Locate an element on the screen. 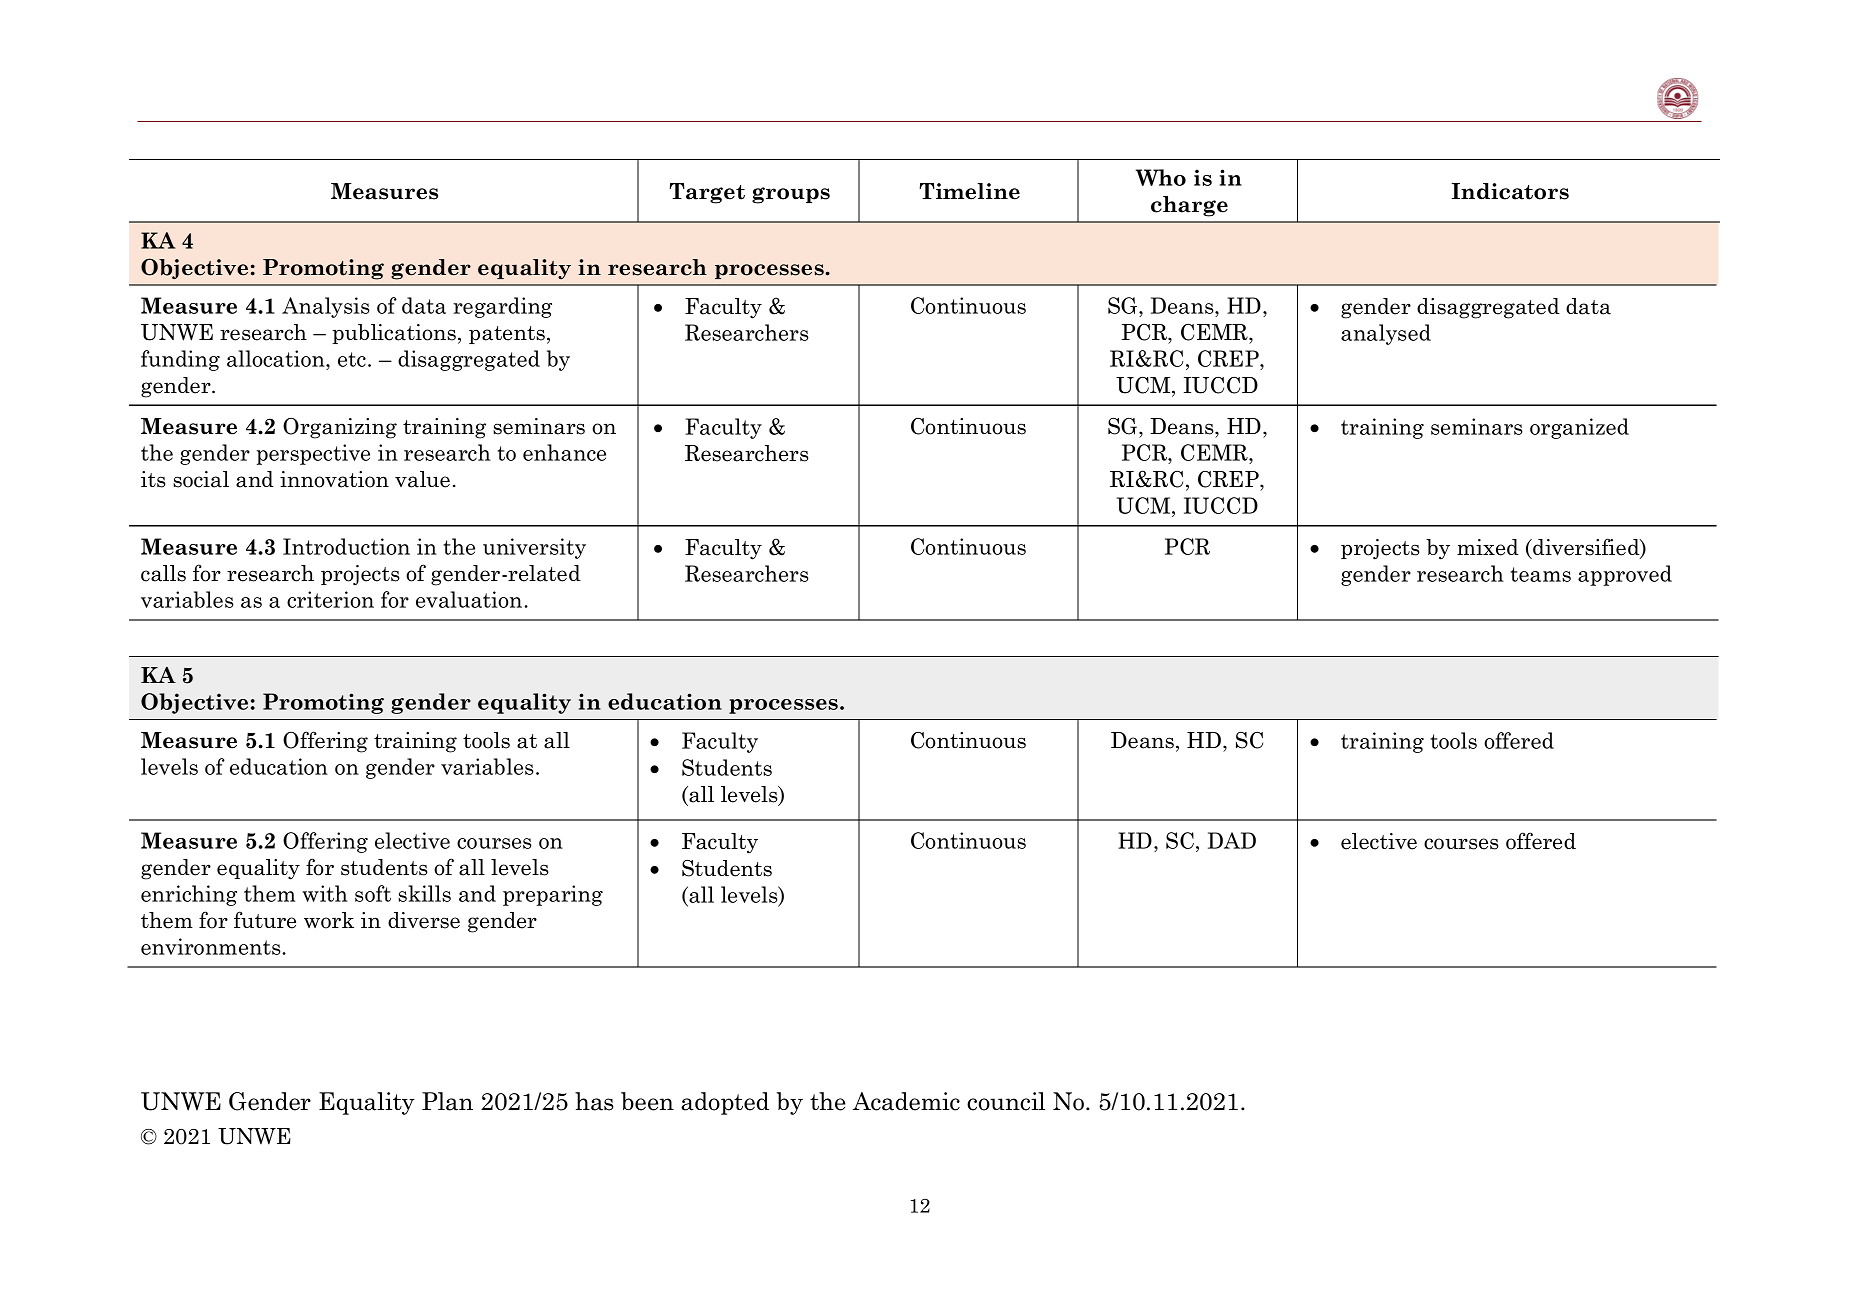  Timeline is located at coordinates (969, 191).
